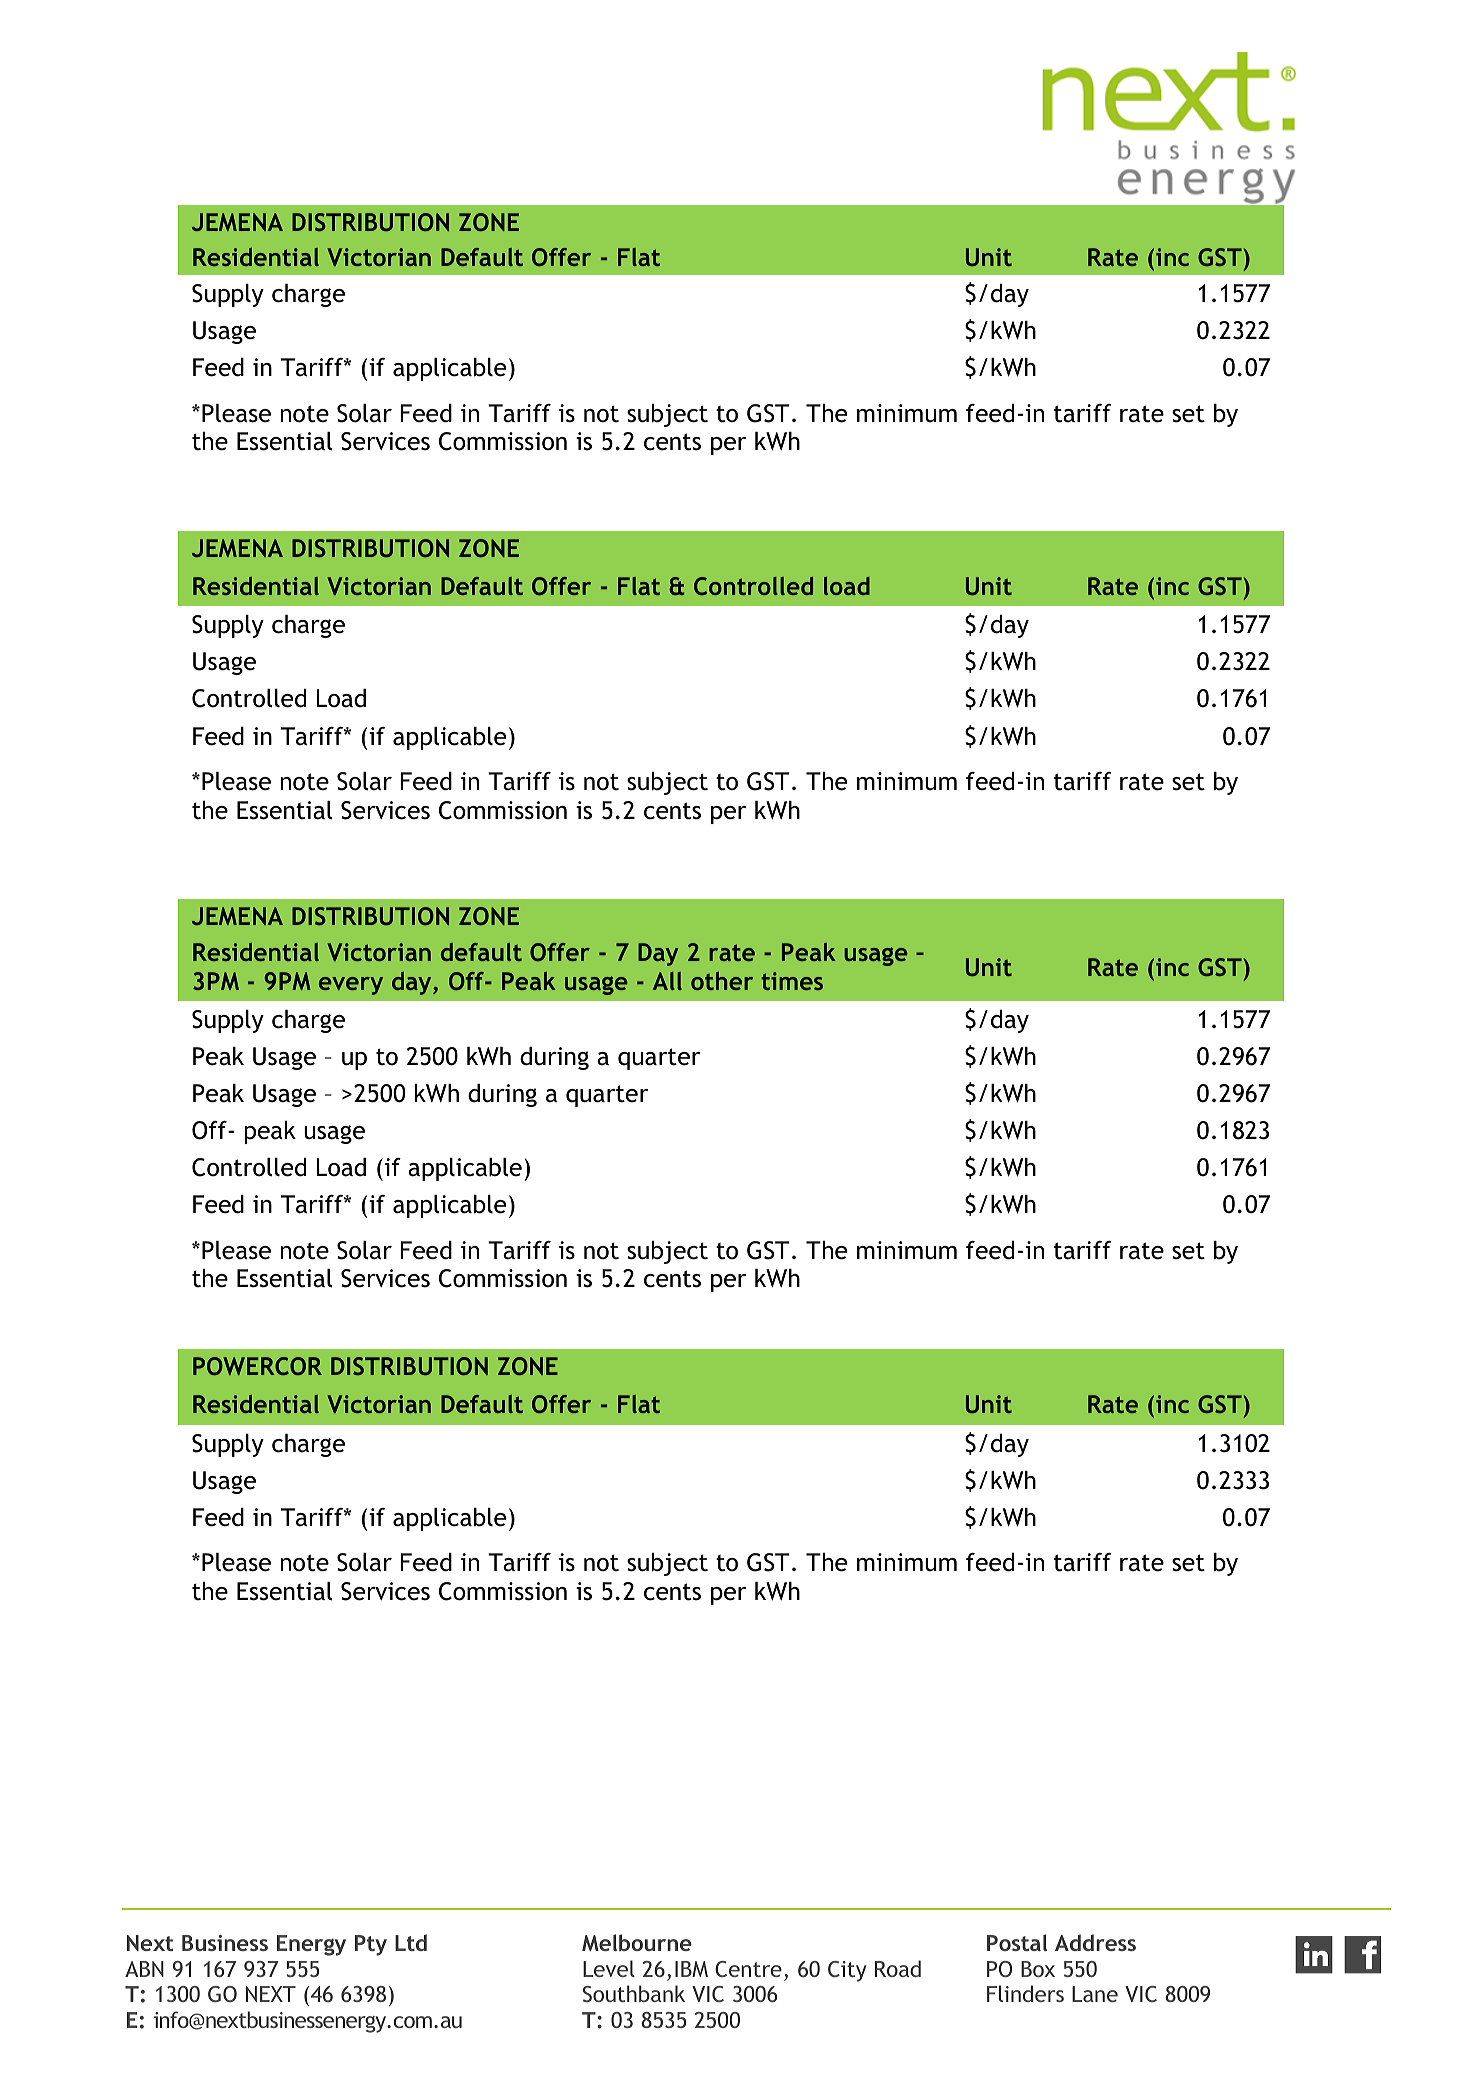 The height and width of the document is (2084, 1474). I want to click on Level, so click(609, 1968).
